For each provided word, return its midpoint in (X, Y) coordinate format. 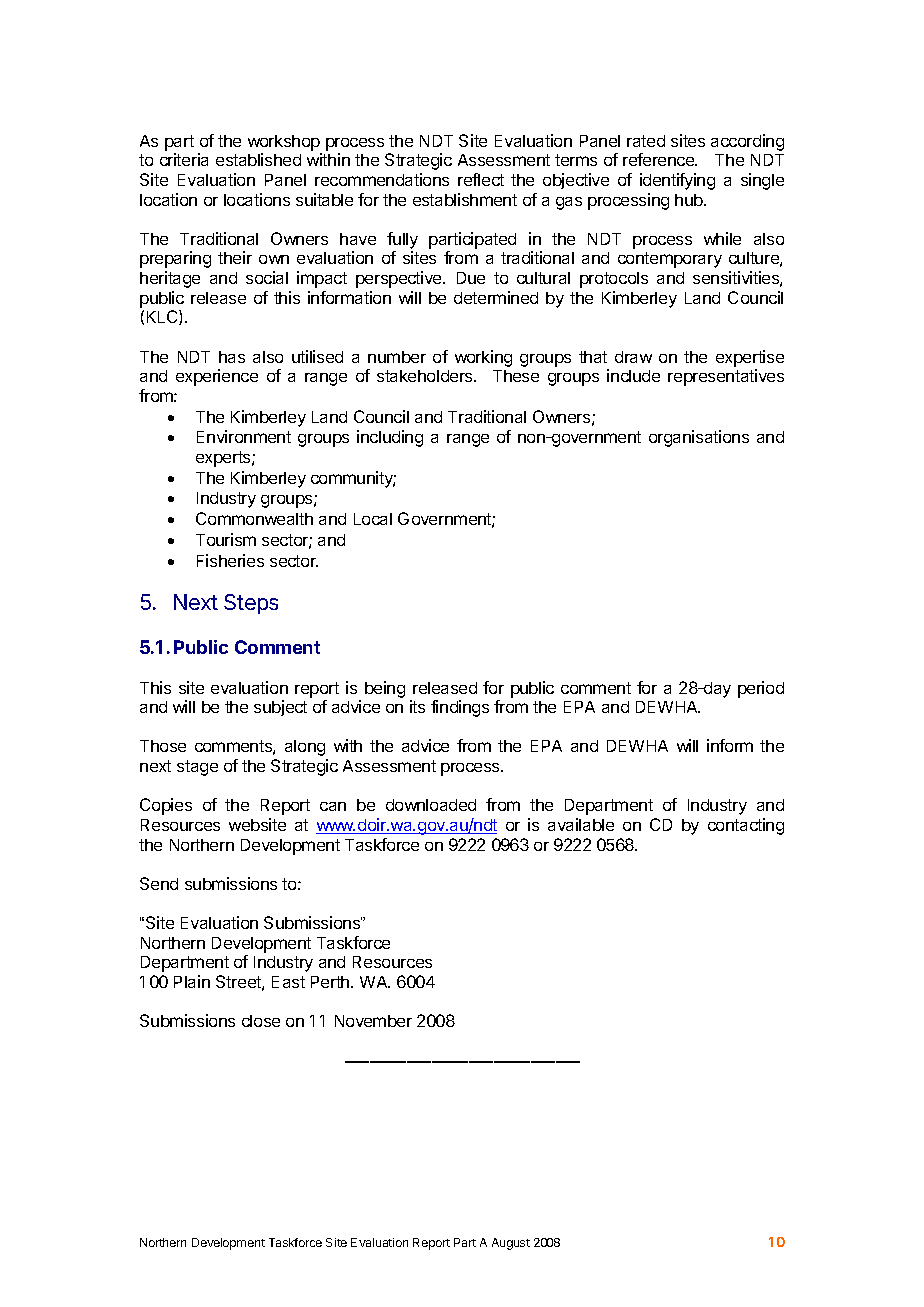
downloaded (431, 805)
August (511, 1244)
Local (373, 519)
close (261, 1021)
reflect (481, 179)
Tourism (226, 539)
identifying (677, 181)
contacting (746, 826)
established (258, 159)
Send (159, 883)
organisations (699, 438)
